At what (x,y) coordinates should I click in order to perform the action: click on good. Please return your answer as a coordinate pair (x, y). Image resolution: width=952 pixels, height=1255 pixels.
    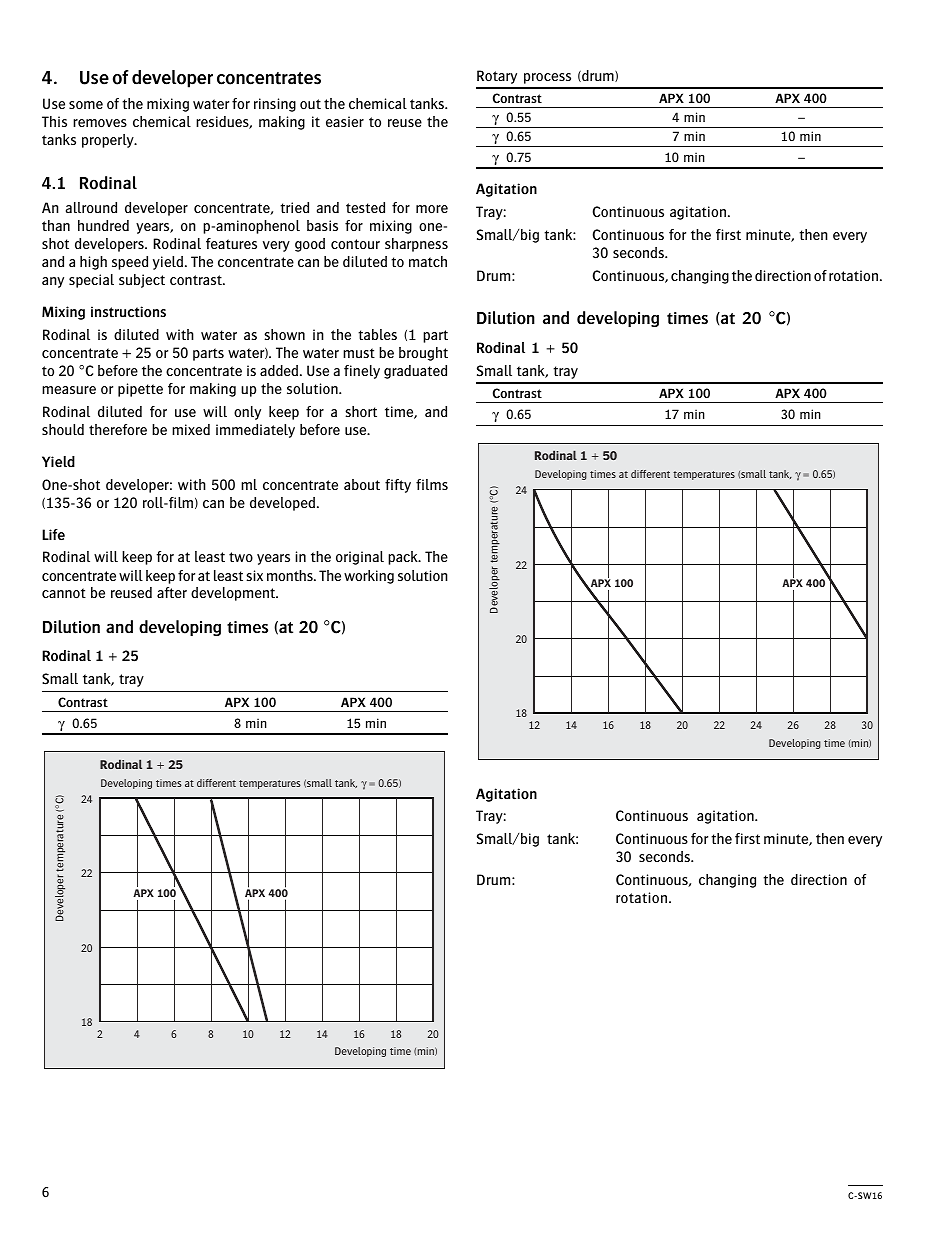
    Looking at the image, I should click on (310, 245).
